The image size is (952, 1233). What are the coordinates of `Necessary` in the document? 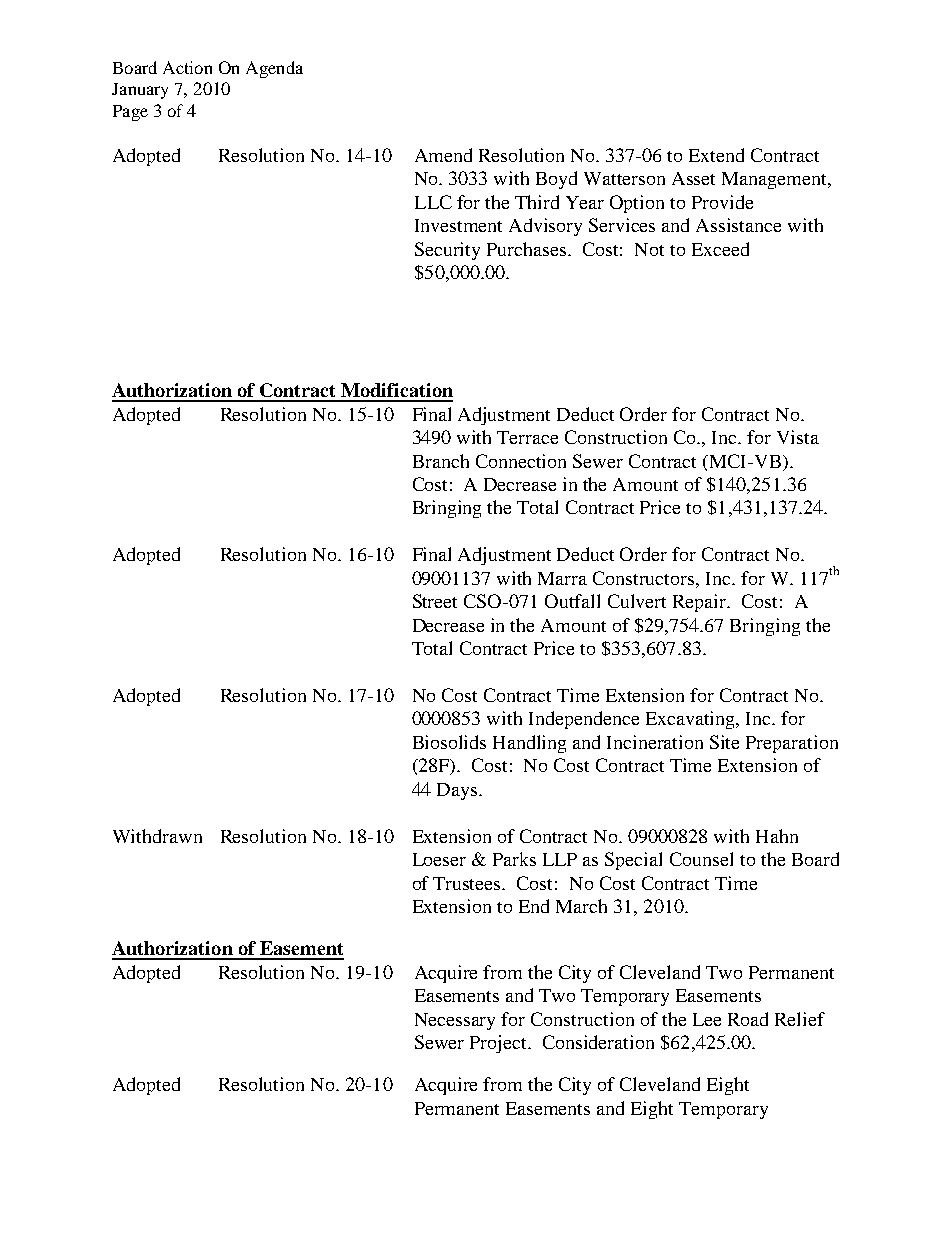 It's located at (455, 1021).
